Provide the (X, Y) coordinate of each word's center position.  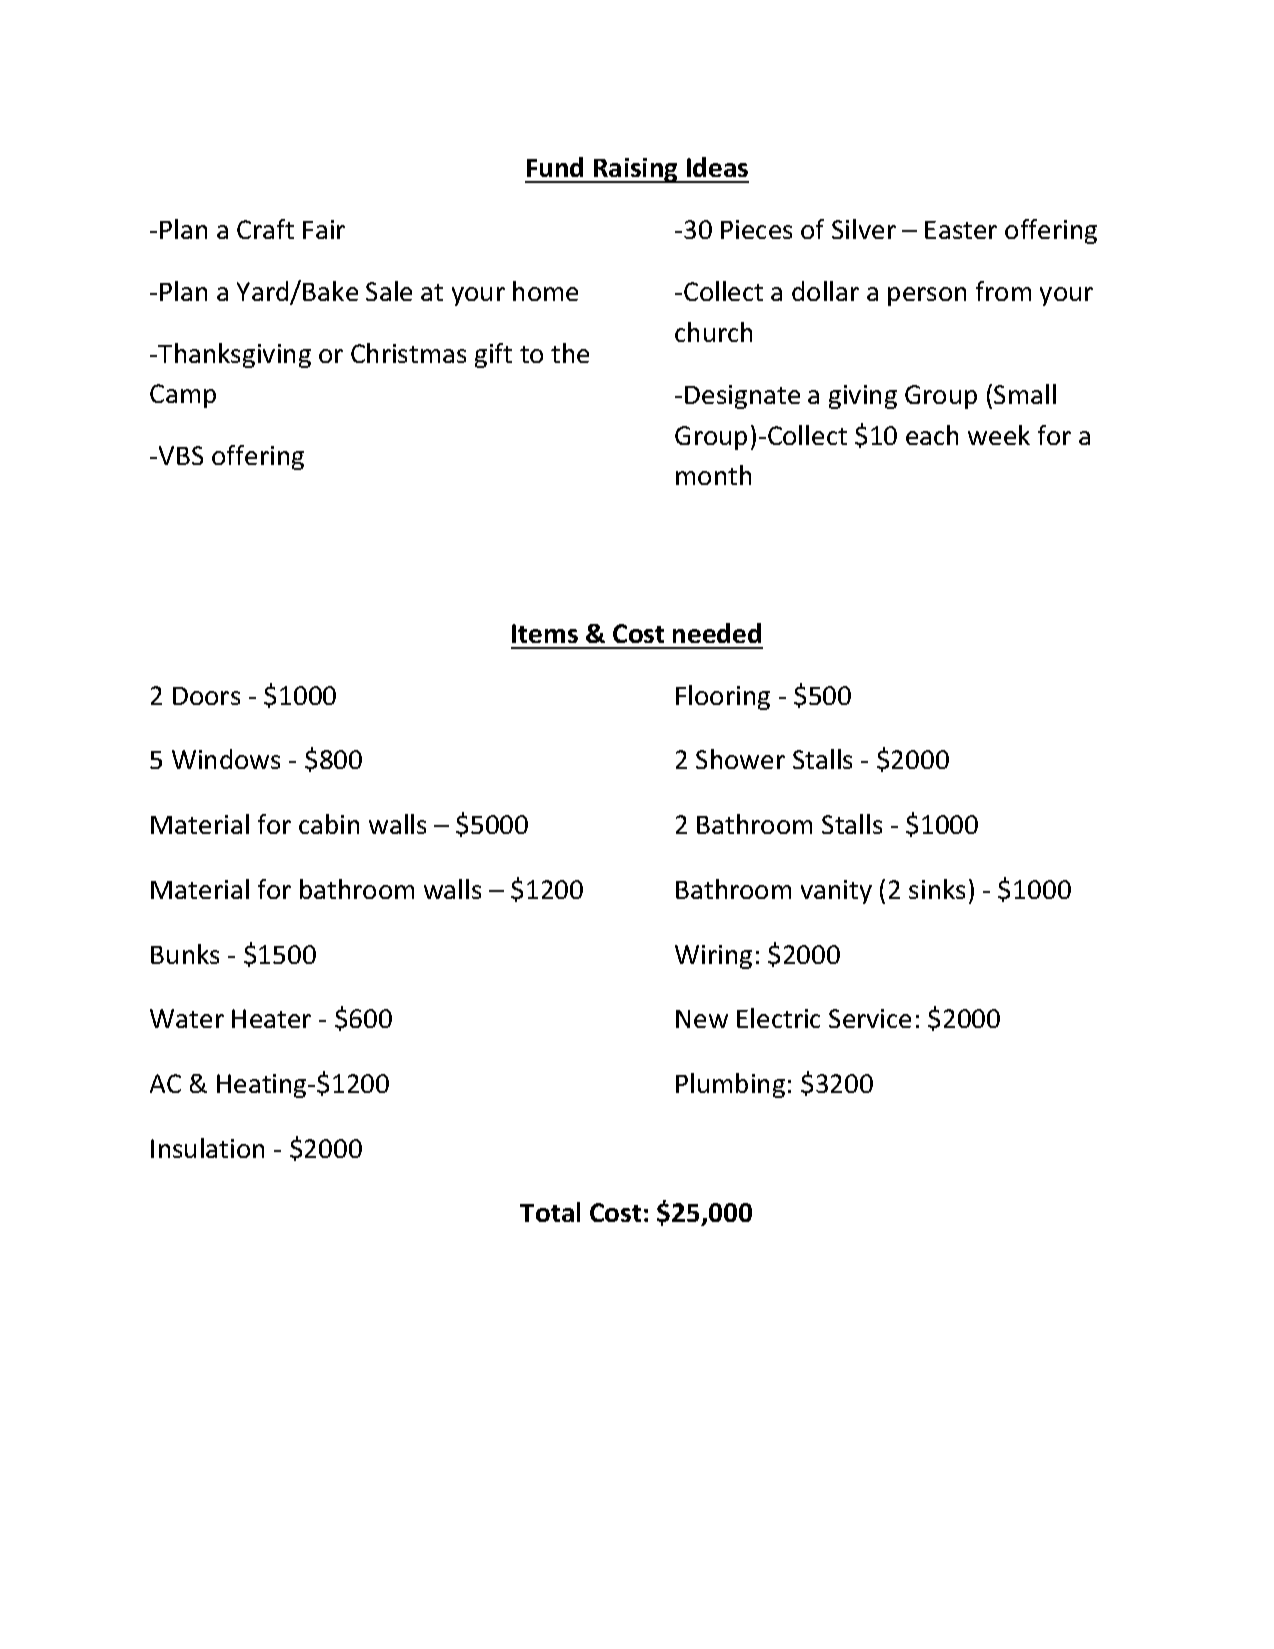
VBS (181, 455)
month (713, 475)
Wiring (713, 957)
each (932, 435)
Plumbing (730, 1085)
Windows (226, 759)
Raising (636, 170)
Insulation (207, 1148)
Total (550, 1212)
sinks (937, 889)
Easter (961, 230)
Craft (265, 229)
